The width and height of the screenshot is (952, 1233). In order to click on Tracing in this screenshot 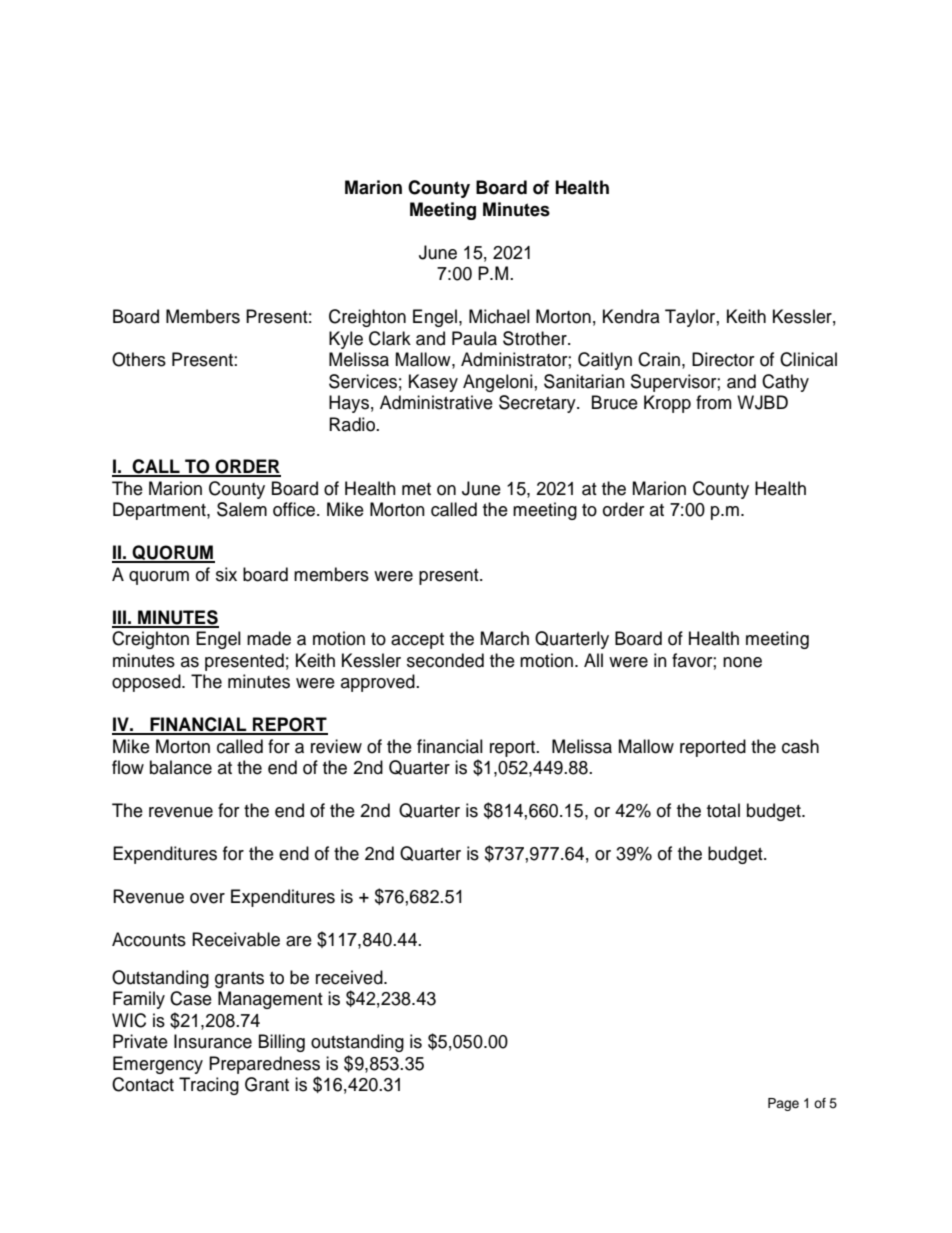, I will do `click(209, 1086)`.
